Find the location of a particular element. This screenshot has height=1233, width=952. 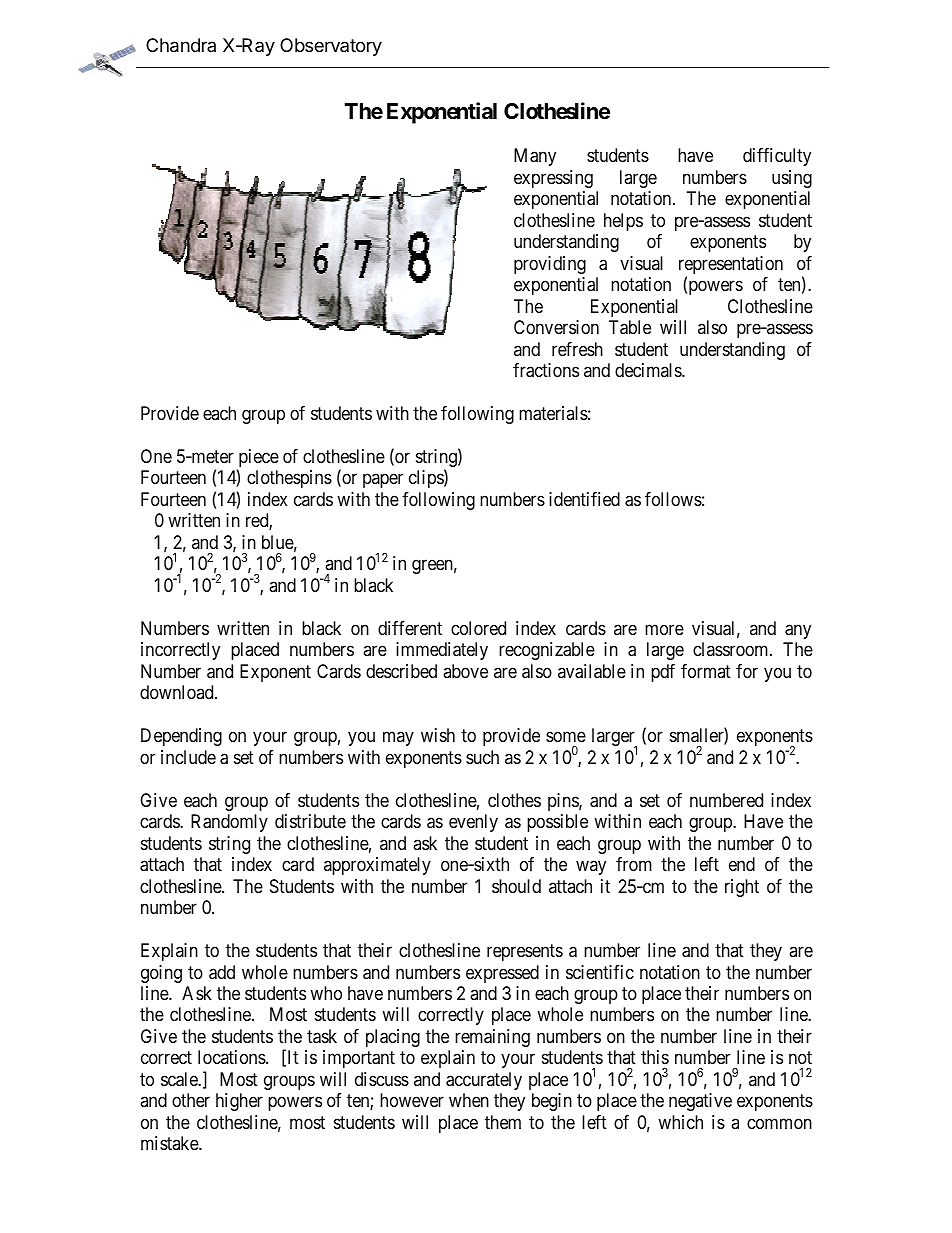

right is located at coordinates (742, 888).
